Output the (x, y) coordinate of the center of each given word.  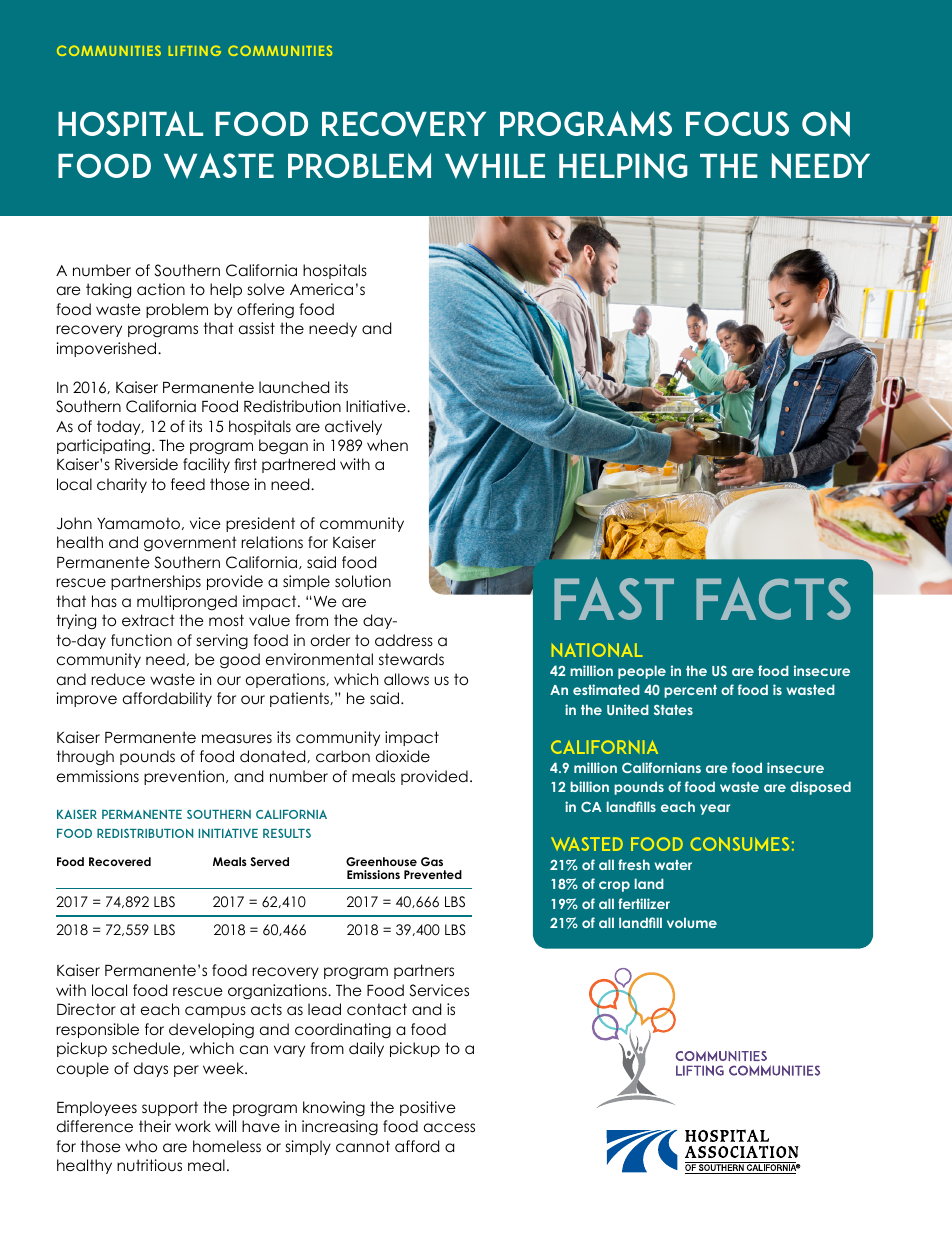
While (495, 166)
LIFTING (195, 50)
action (161, 289)
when (387, 445)
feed (188, 484)
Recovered (120, 861)
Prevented (433, 874)
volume (692, 922)
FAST (614, 598)
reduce (118, 679)
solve (266, 289)
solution (363, 581)
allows (406, 679)
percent (690, 691)
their (155, 1126)
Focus (737, 123)
